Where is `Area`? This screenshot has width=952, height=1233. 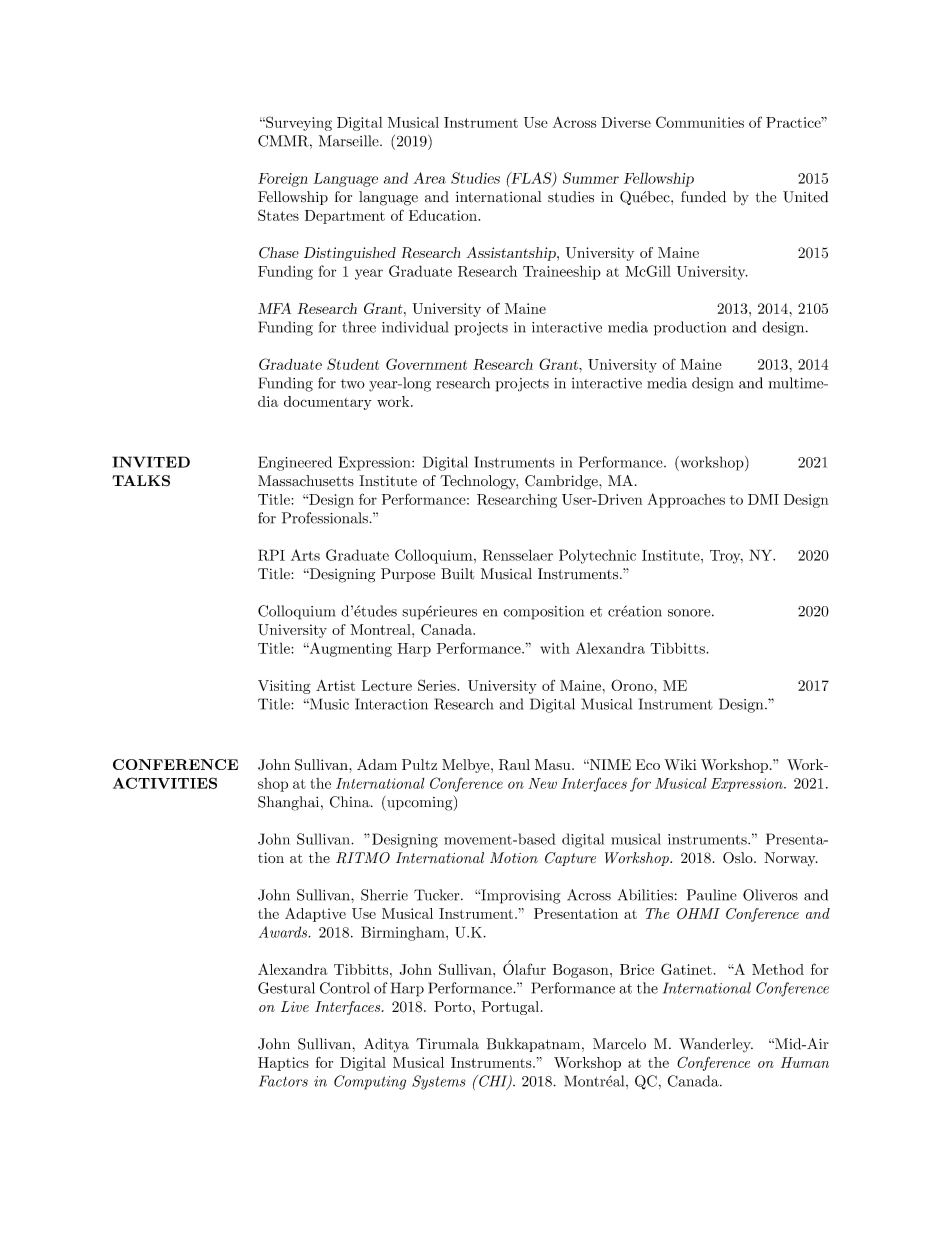
Area is located at coordinates (429, 178).
